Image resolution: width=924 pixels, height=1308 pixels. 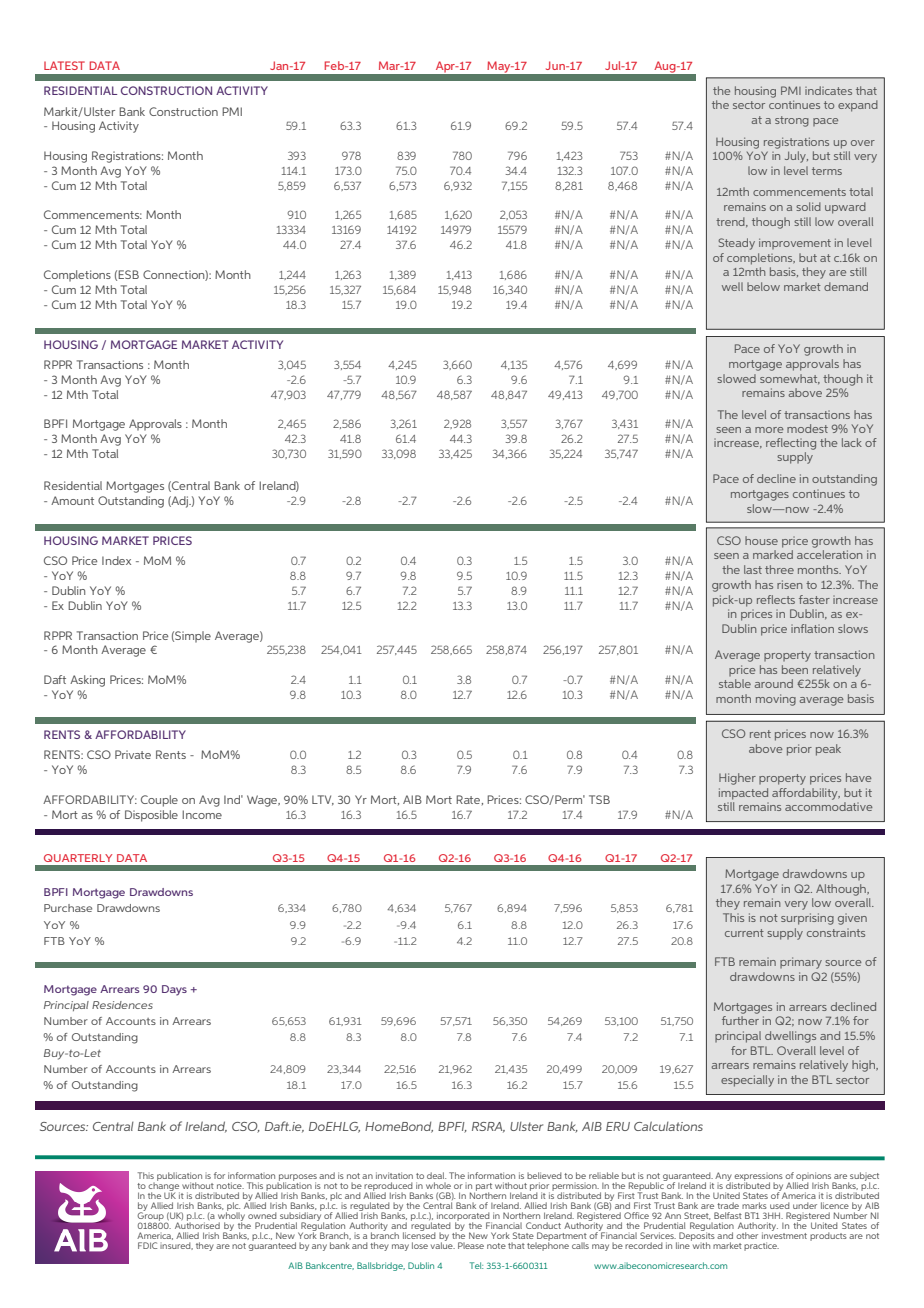 What do you see at coordinates (795, 669) in the screenshot?
I see `been` at bounding box center [795, 669].
